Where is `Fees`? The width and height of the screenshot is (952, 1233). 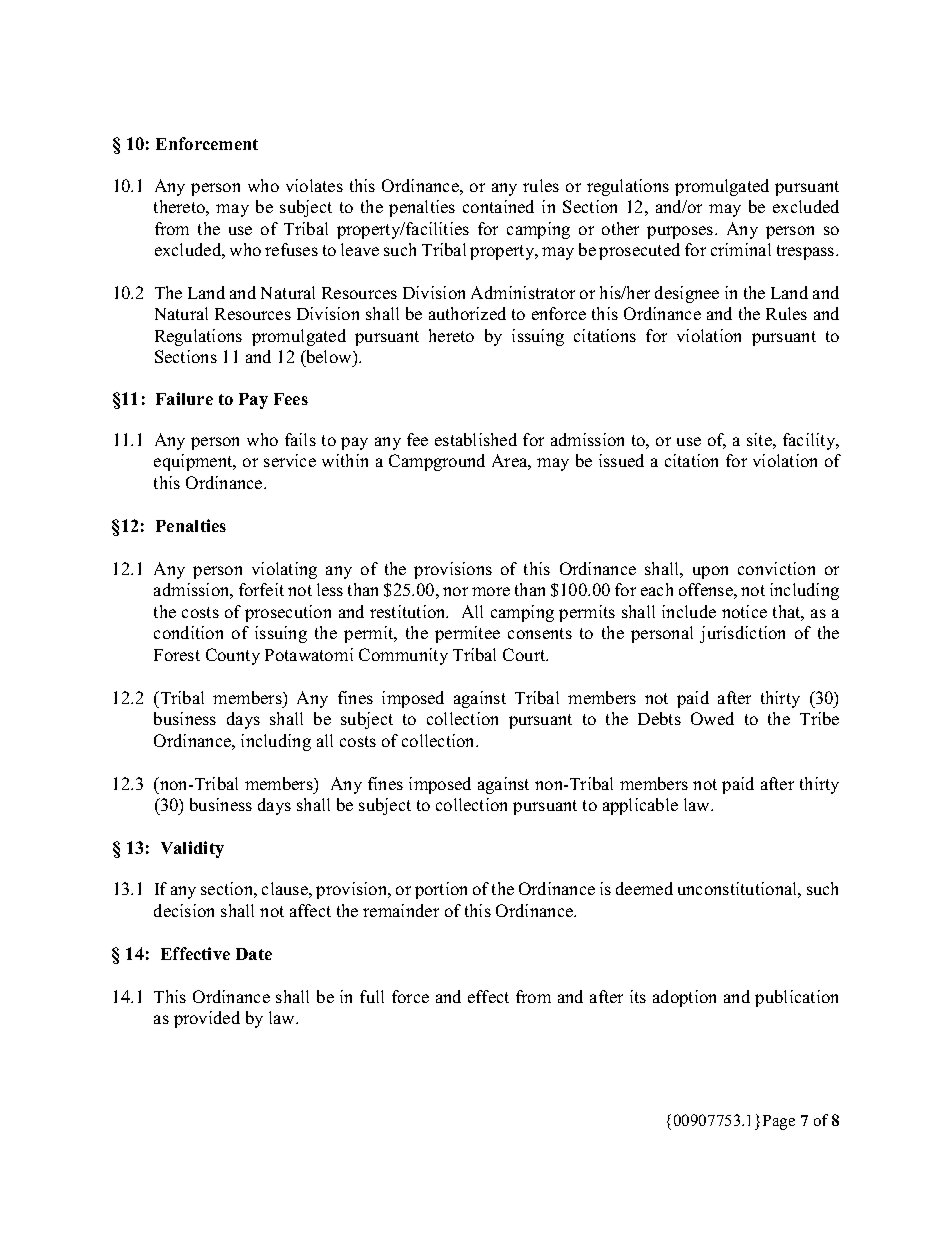
Fees is located at coordinates (291, 399).
